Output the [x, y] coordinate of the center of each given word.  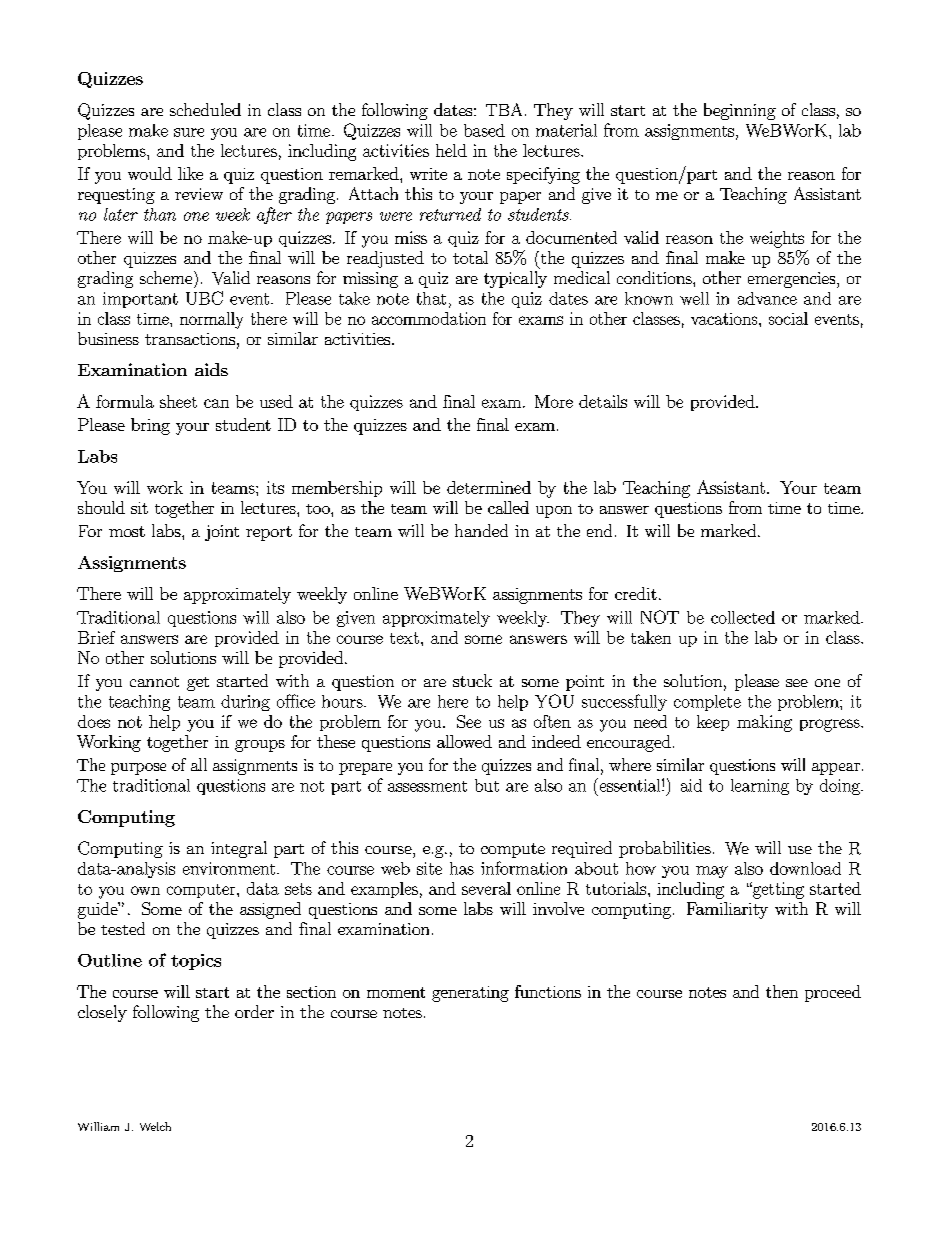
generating [470, 994]
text [404, 638]
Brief [96, 637]
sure [189, 132]
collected [743, 617]
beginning [740, 111]
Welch [155, 1126]
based [484, 130]
